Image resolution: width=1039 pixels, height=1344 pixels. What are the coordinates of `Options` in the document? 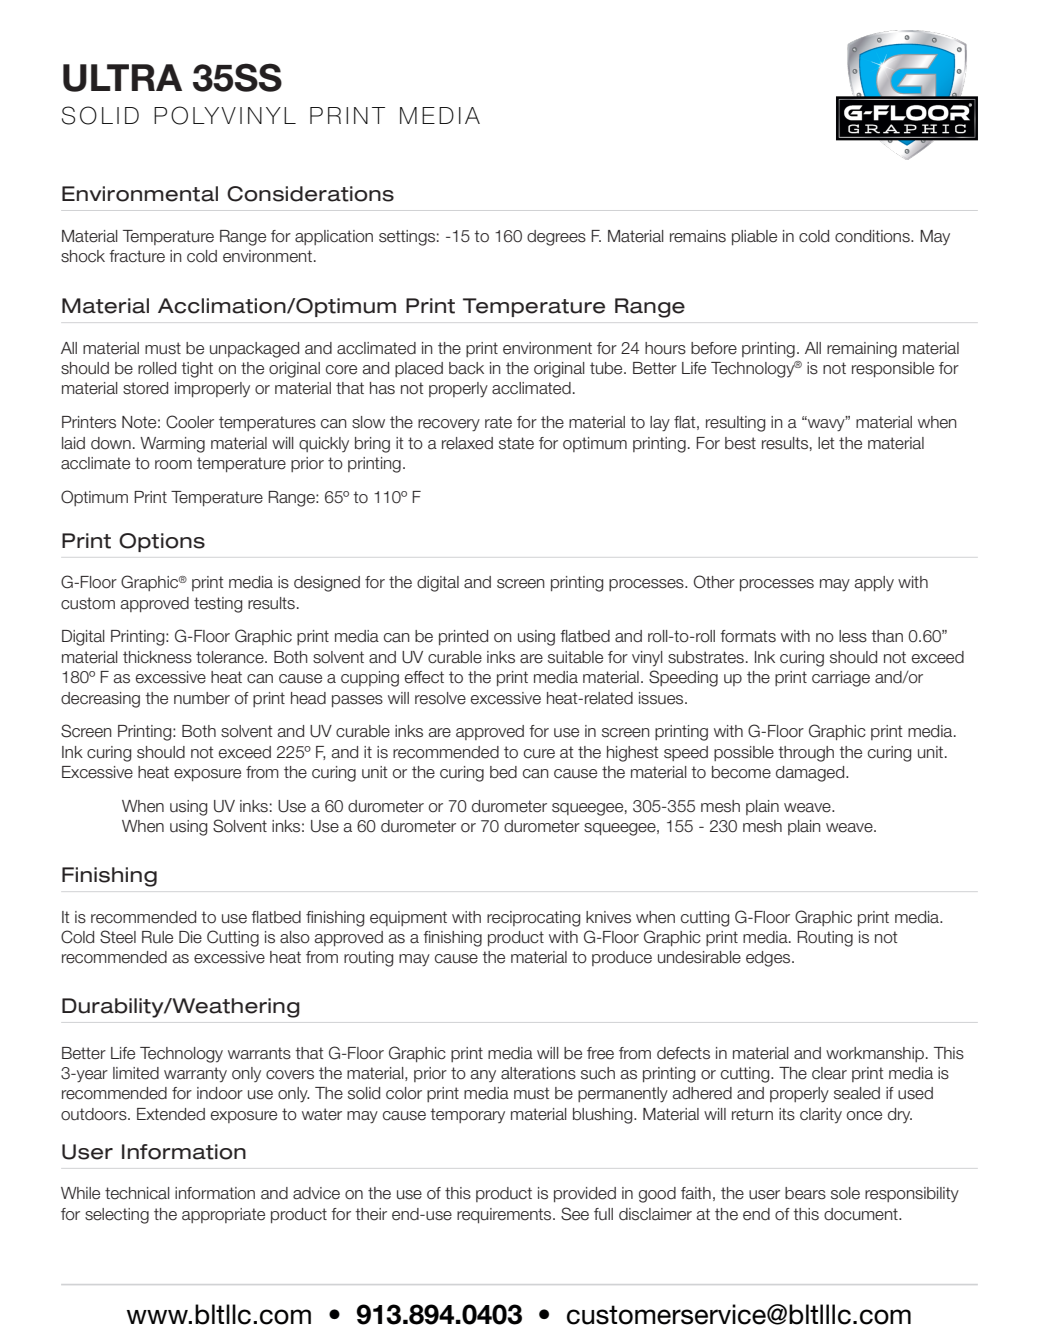 It's located at (162, 542).
